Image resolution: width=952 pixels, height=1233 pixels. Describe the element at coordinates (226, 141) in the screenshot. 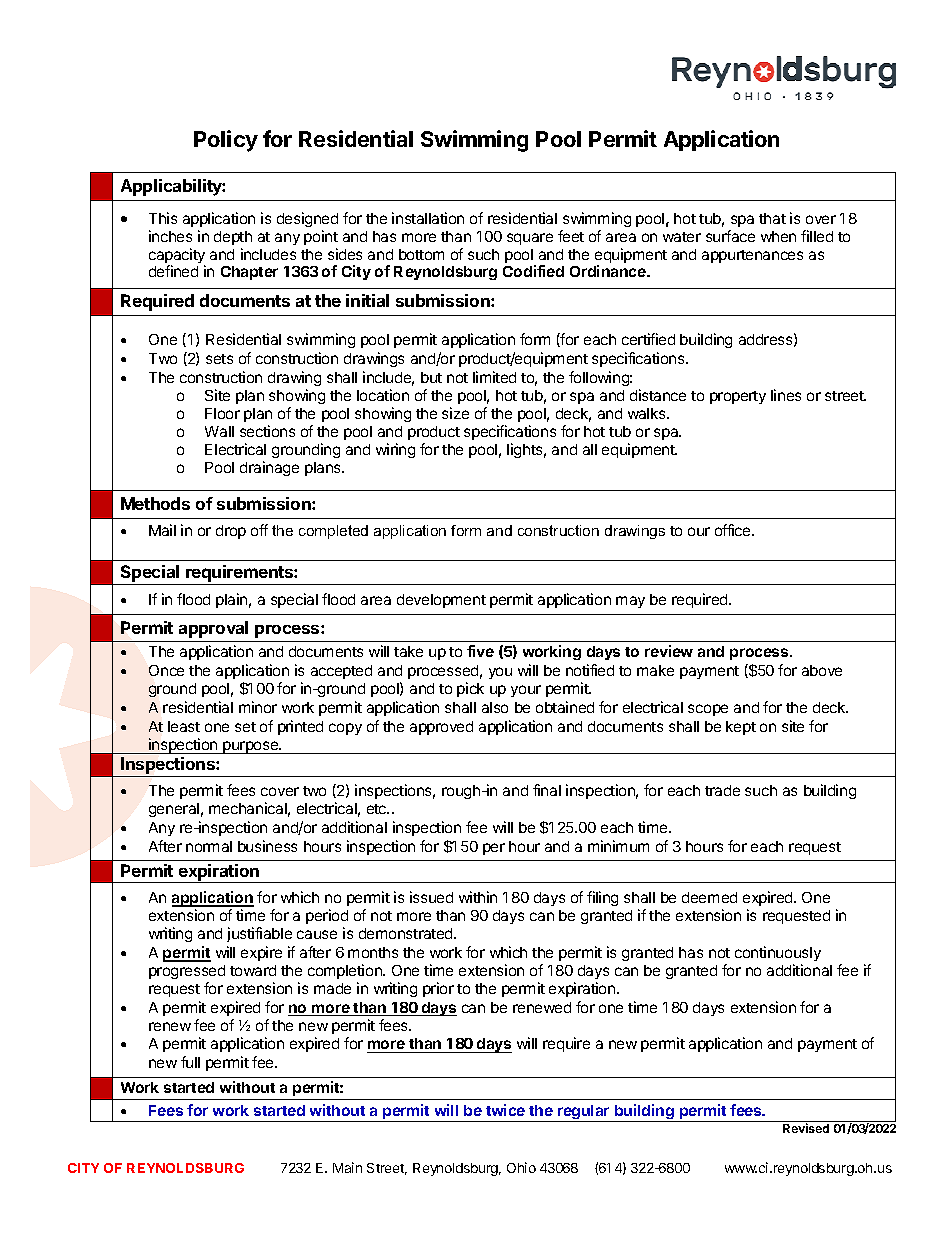

I see `Policy` at that location.
